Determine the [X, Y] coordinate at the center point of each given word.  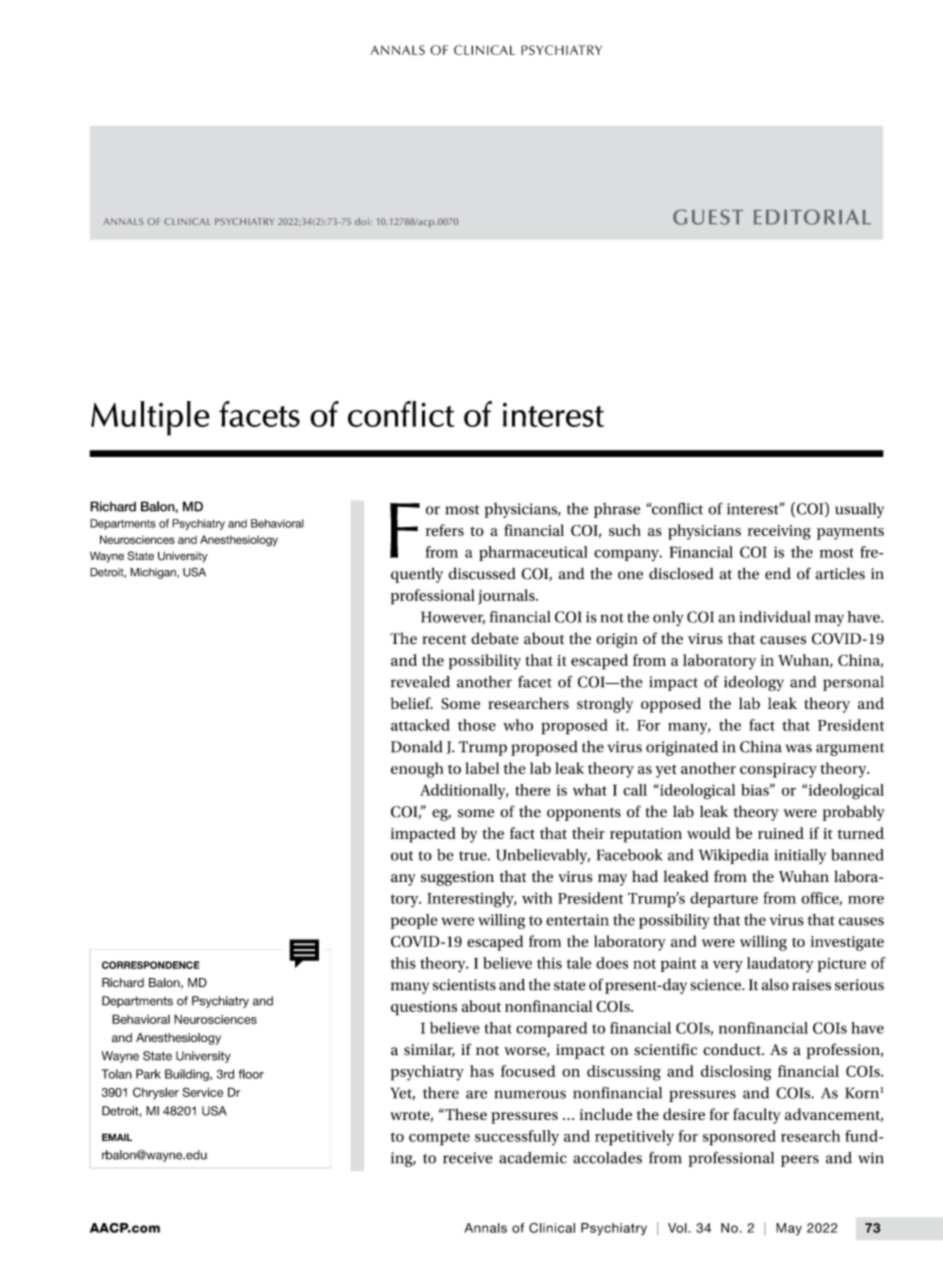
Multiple [150, 418]
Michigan [154, 573]
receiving [779, 532]
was [799, 748]
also [775, 984]
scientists [464, 985]
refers [445, 530]
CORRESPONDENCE [151, 965]
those [477, 725]
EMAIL [117, 1137]
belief [412, 703]
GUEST [708, 217]
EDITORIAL [812, 217]
